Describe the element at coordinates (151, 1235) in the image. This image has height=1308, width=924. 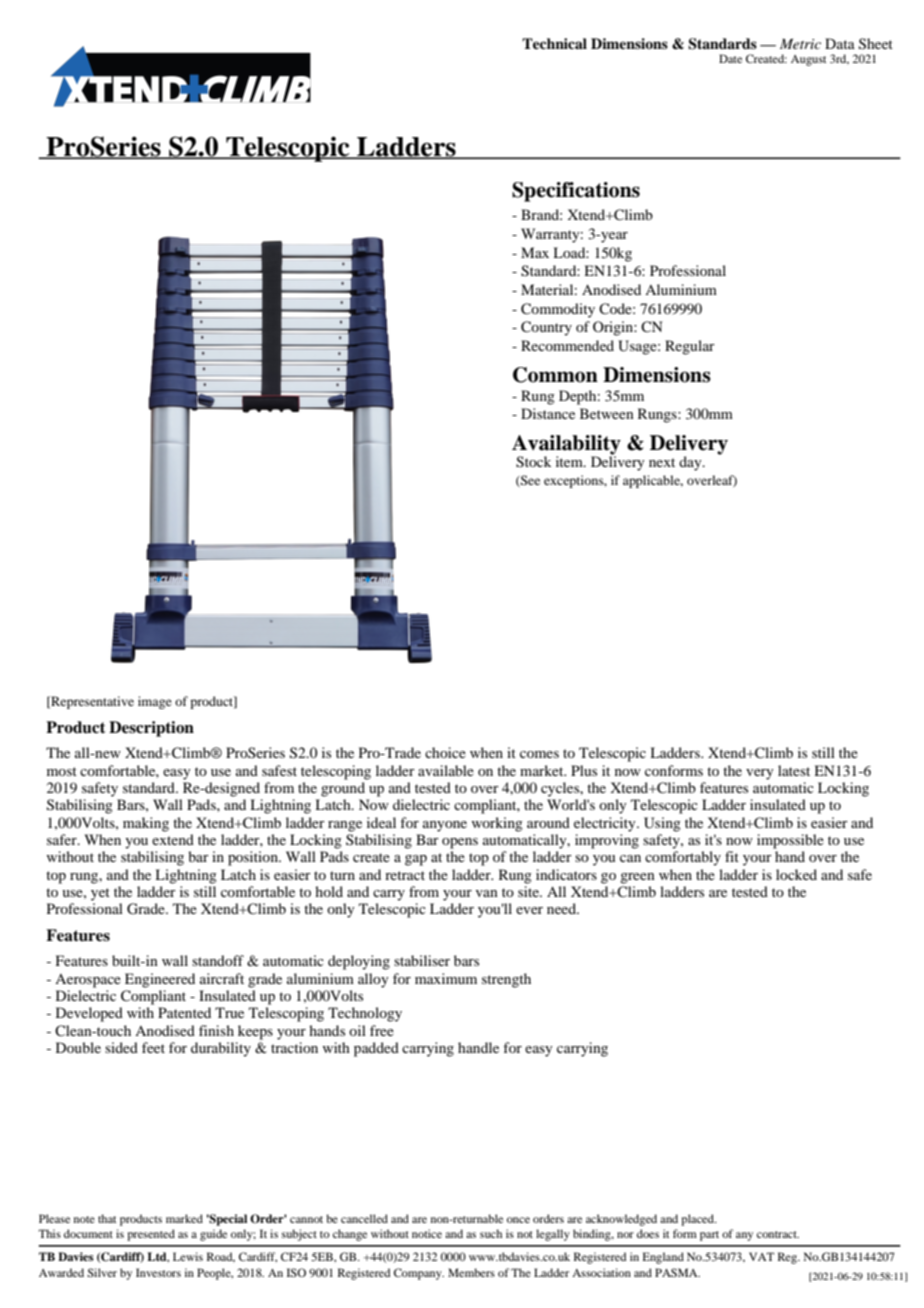
I see `presented` at that location.
